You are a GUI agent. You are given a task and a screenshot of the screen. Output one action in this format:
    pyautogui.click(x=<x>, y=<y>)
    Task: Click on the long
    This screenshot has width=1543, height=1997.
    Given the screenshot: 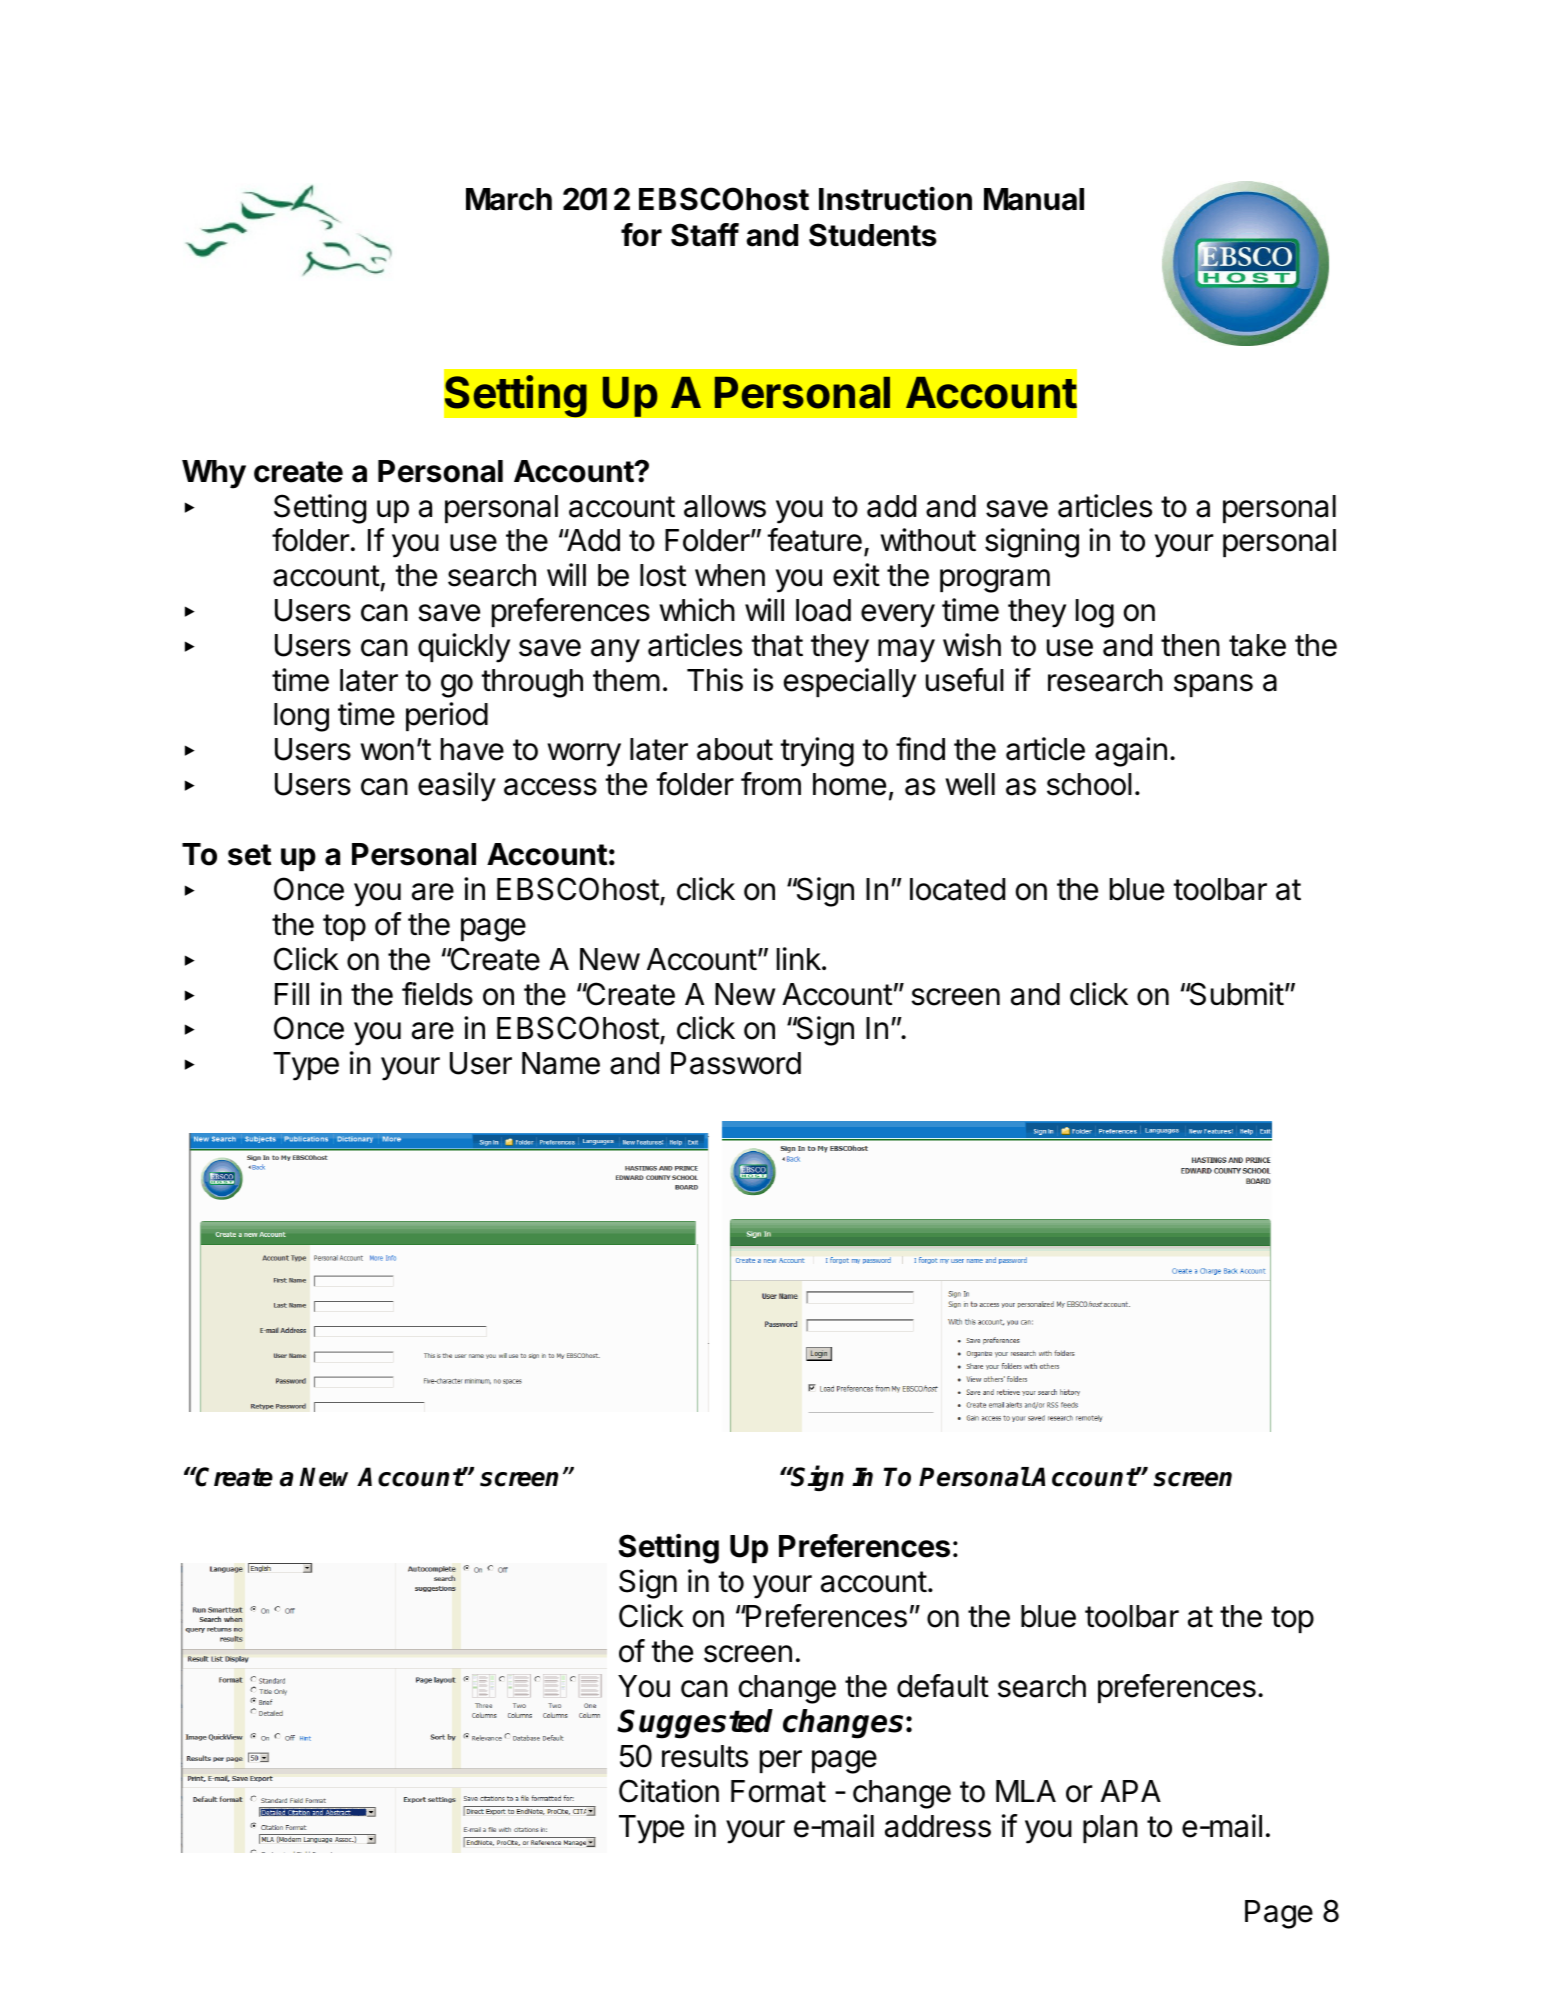 What is the action you would take?
    pyautogui.click(x=301, y=717)
